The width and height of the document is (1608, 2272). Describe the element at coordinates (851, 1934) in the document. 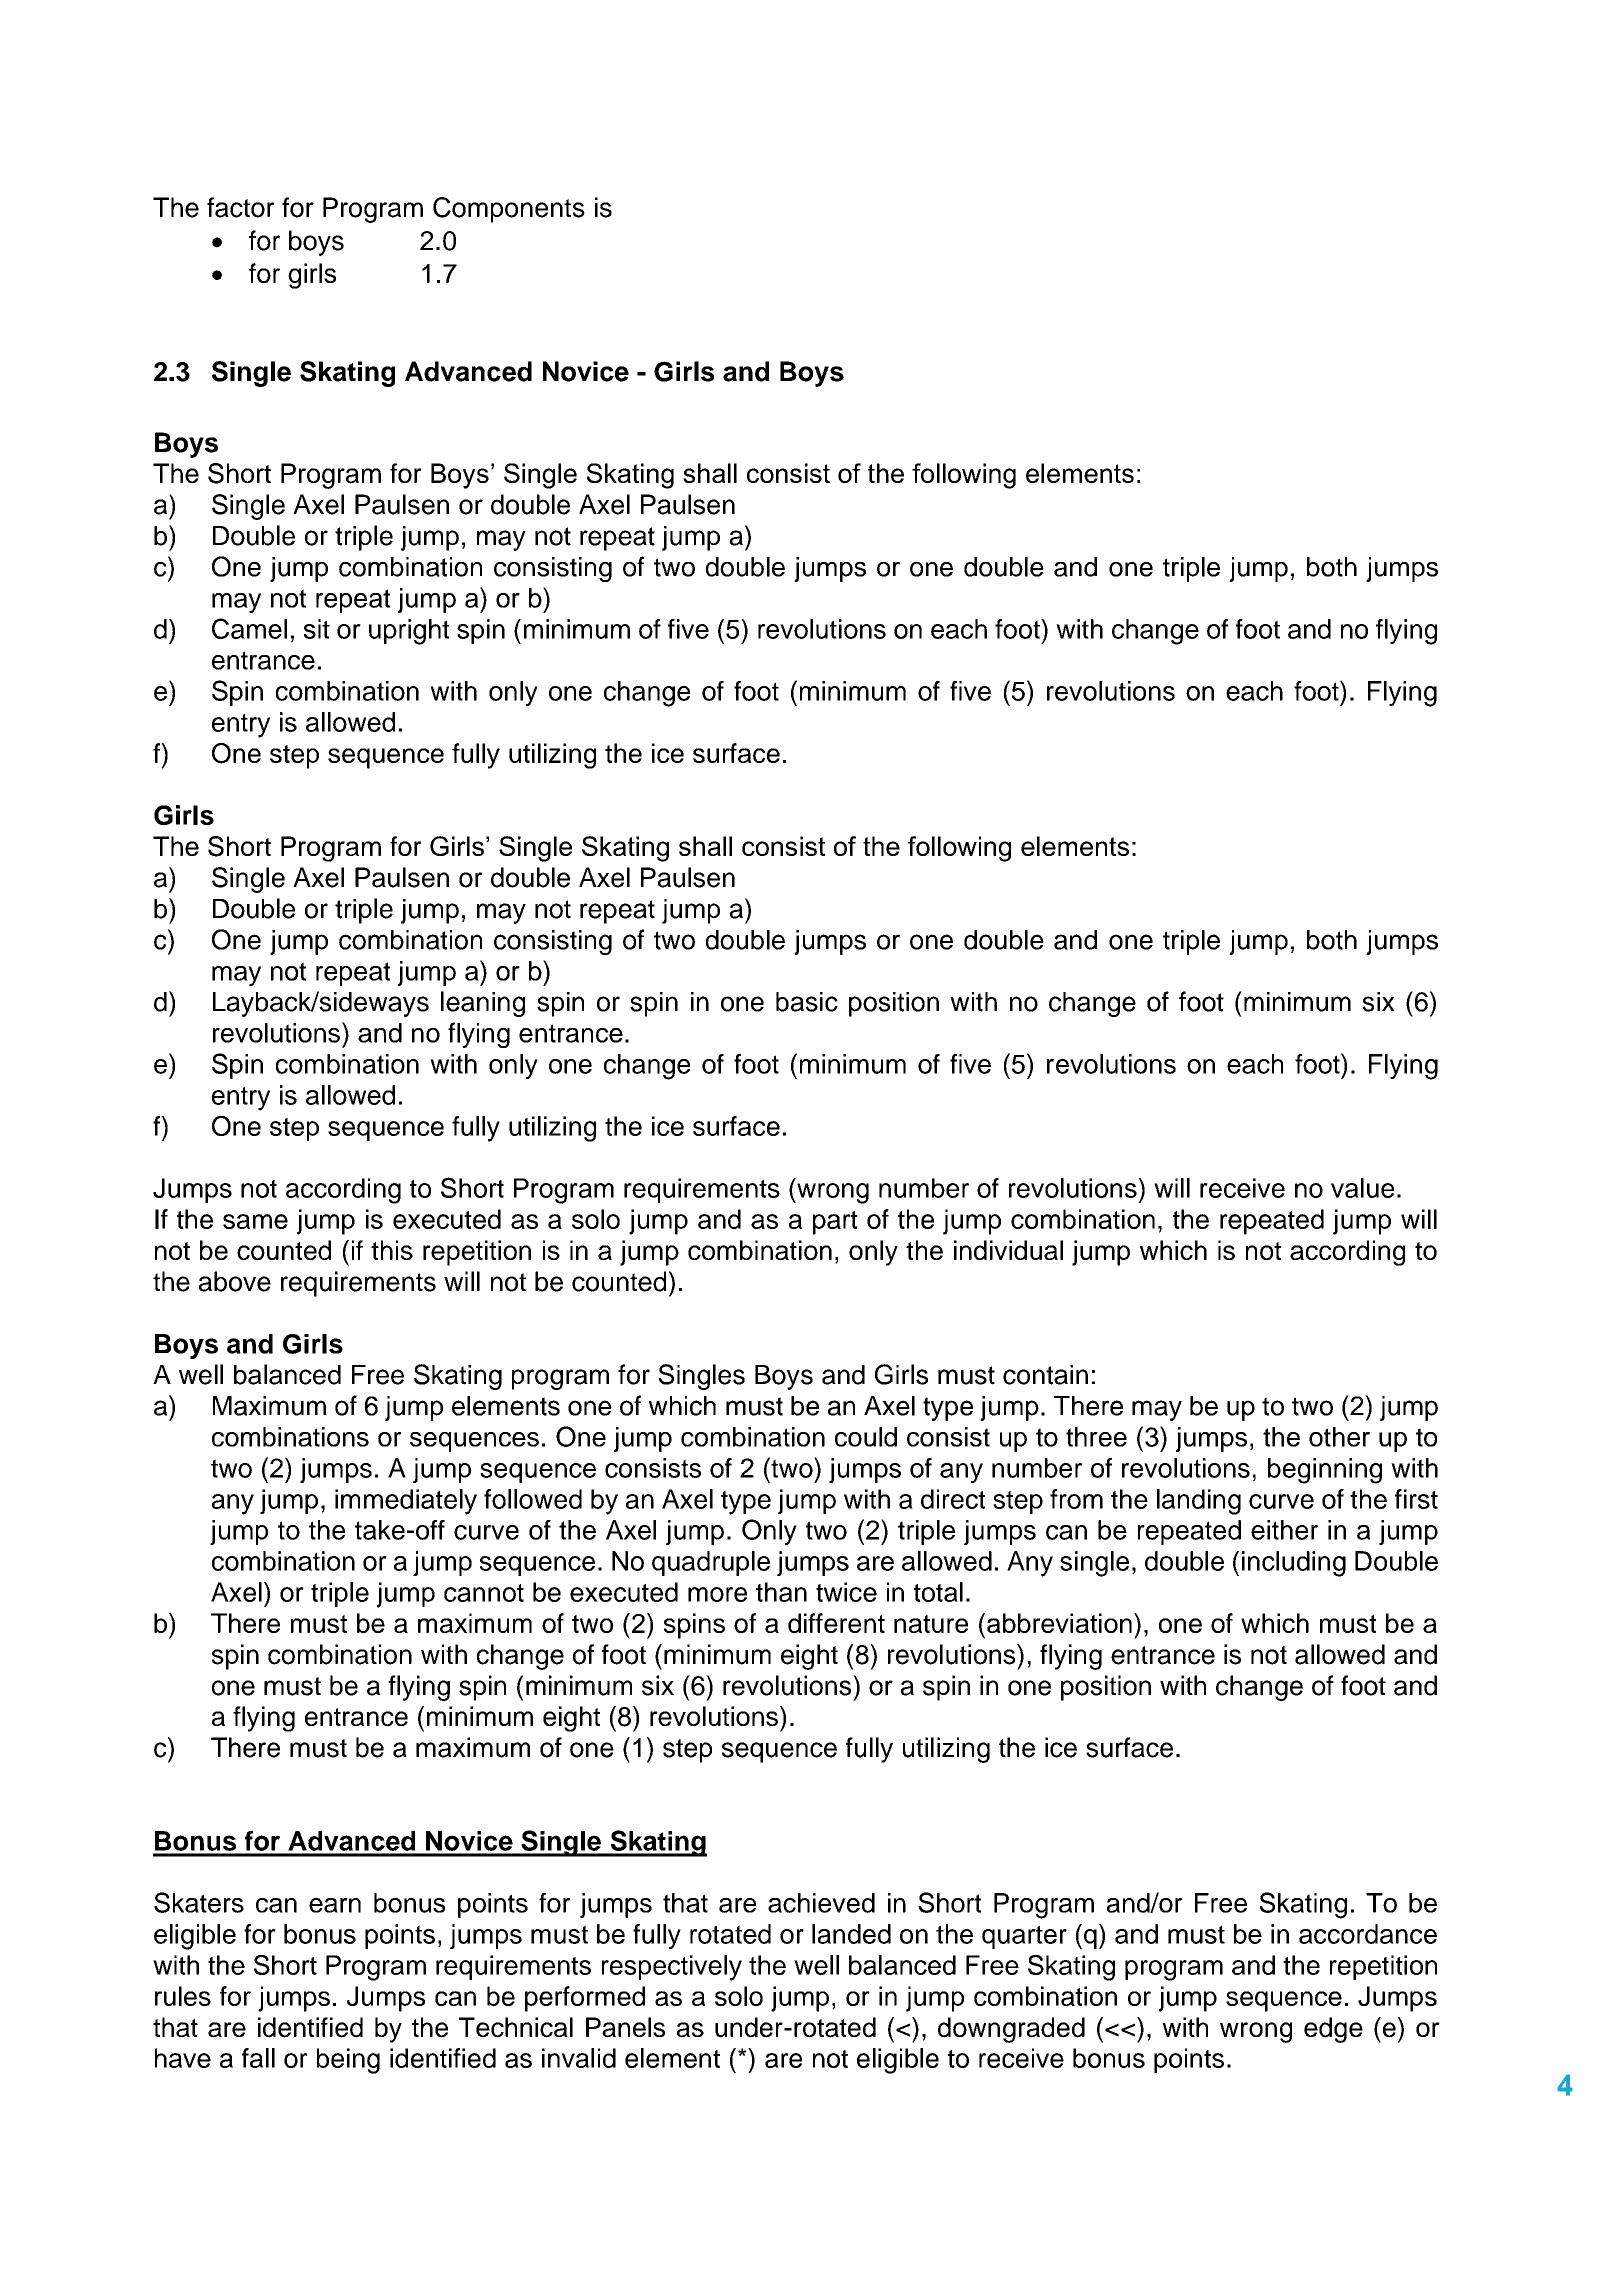

I see `landed` at that location.
